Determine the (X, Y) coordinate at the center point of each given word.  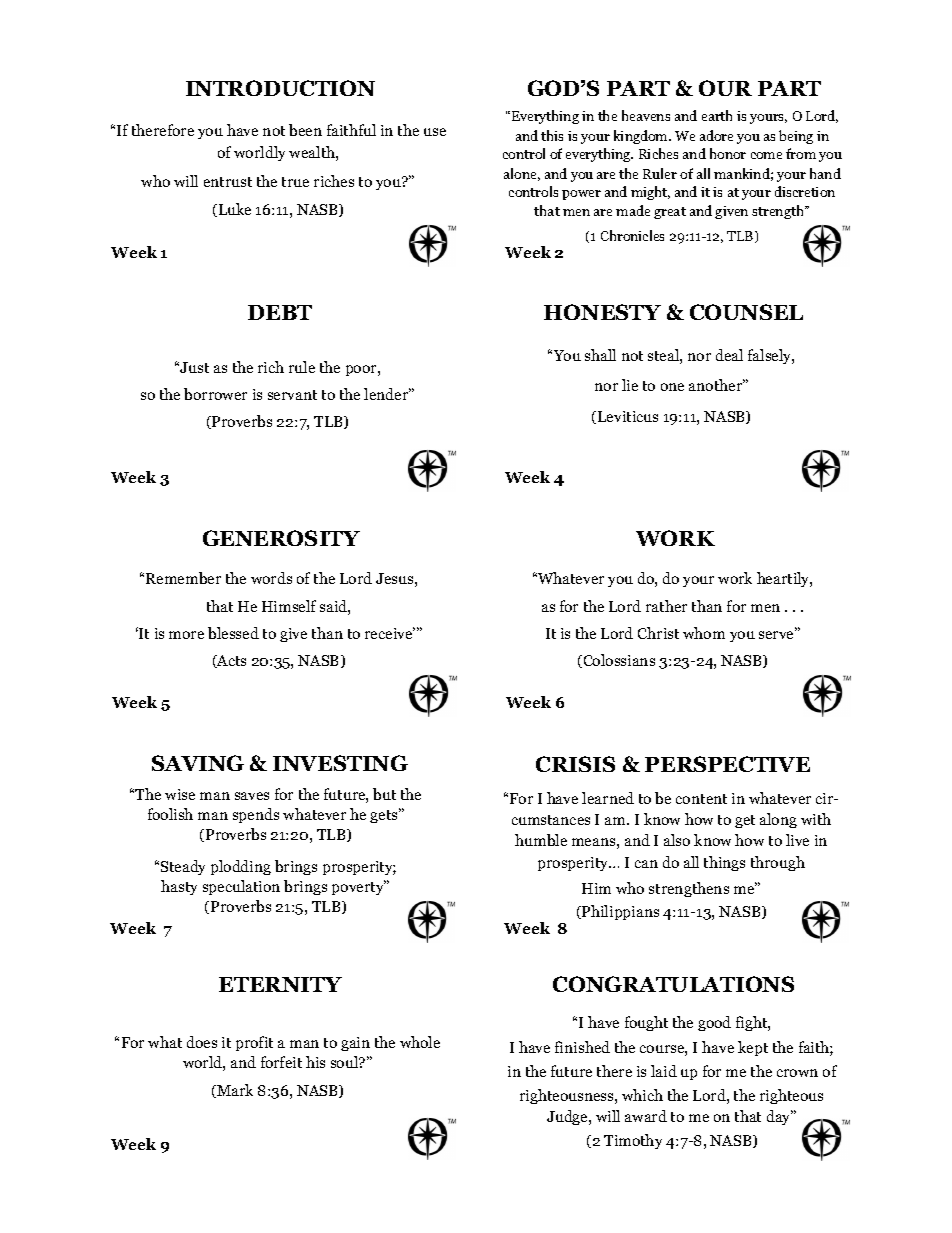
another (717, 385)
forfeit (281, 1062)
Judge (568, 1117)
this (552, 135)
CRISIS (575, 764)
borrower (215, 394)
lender (387, 394)
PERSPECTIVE (727, 764)
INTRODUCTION (280, 88)
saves (252, 796)
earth (717, 115)
